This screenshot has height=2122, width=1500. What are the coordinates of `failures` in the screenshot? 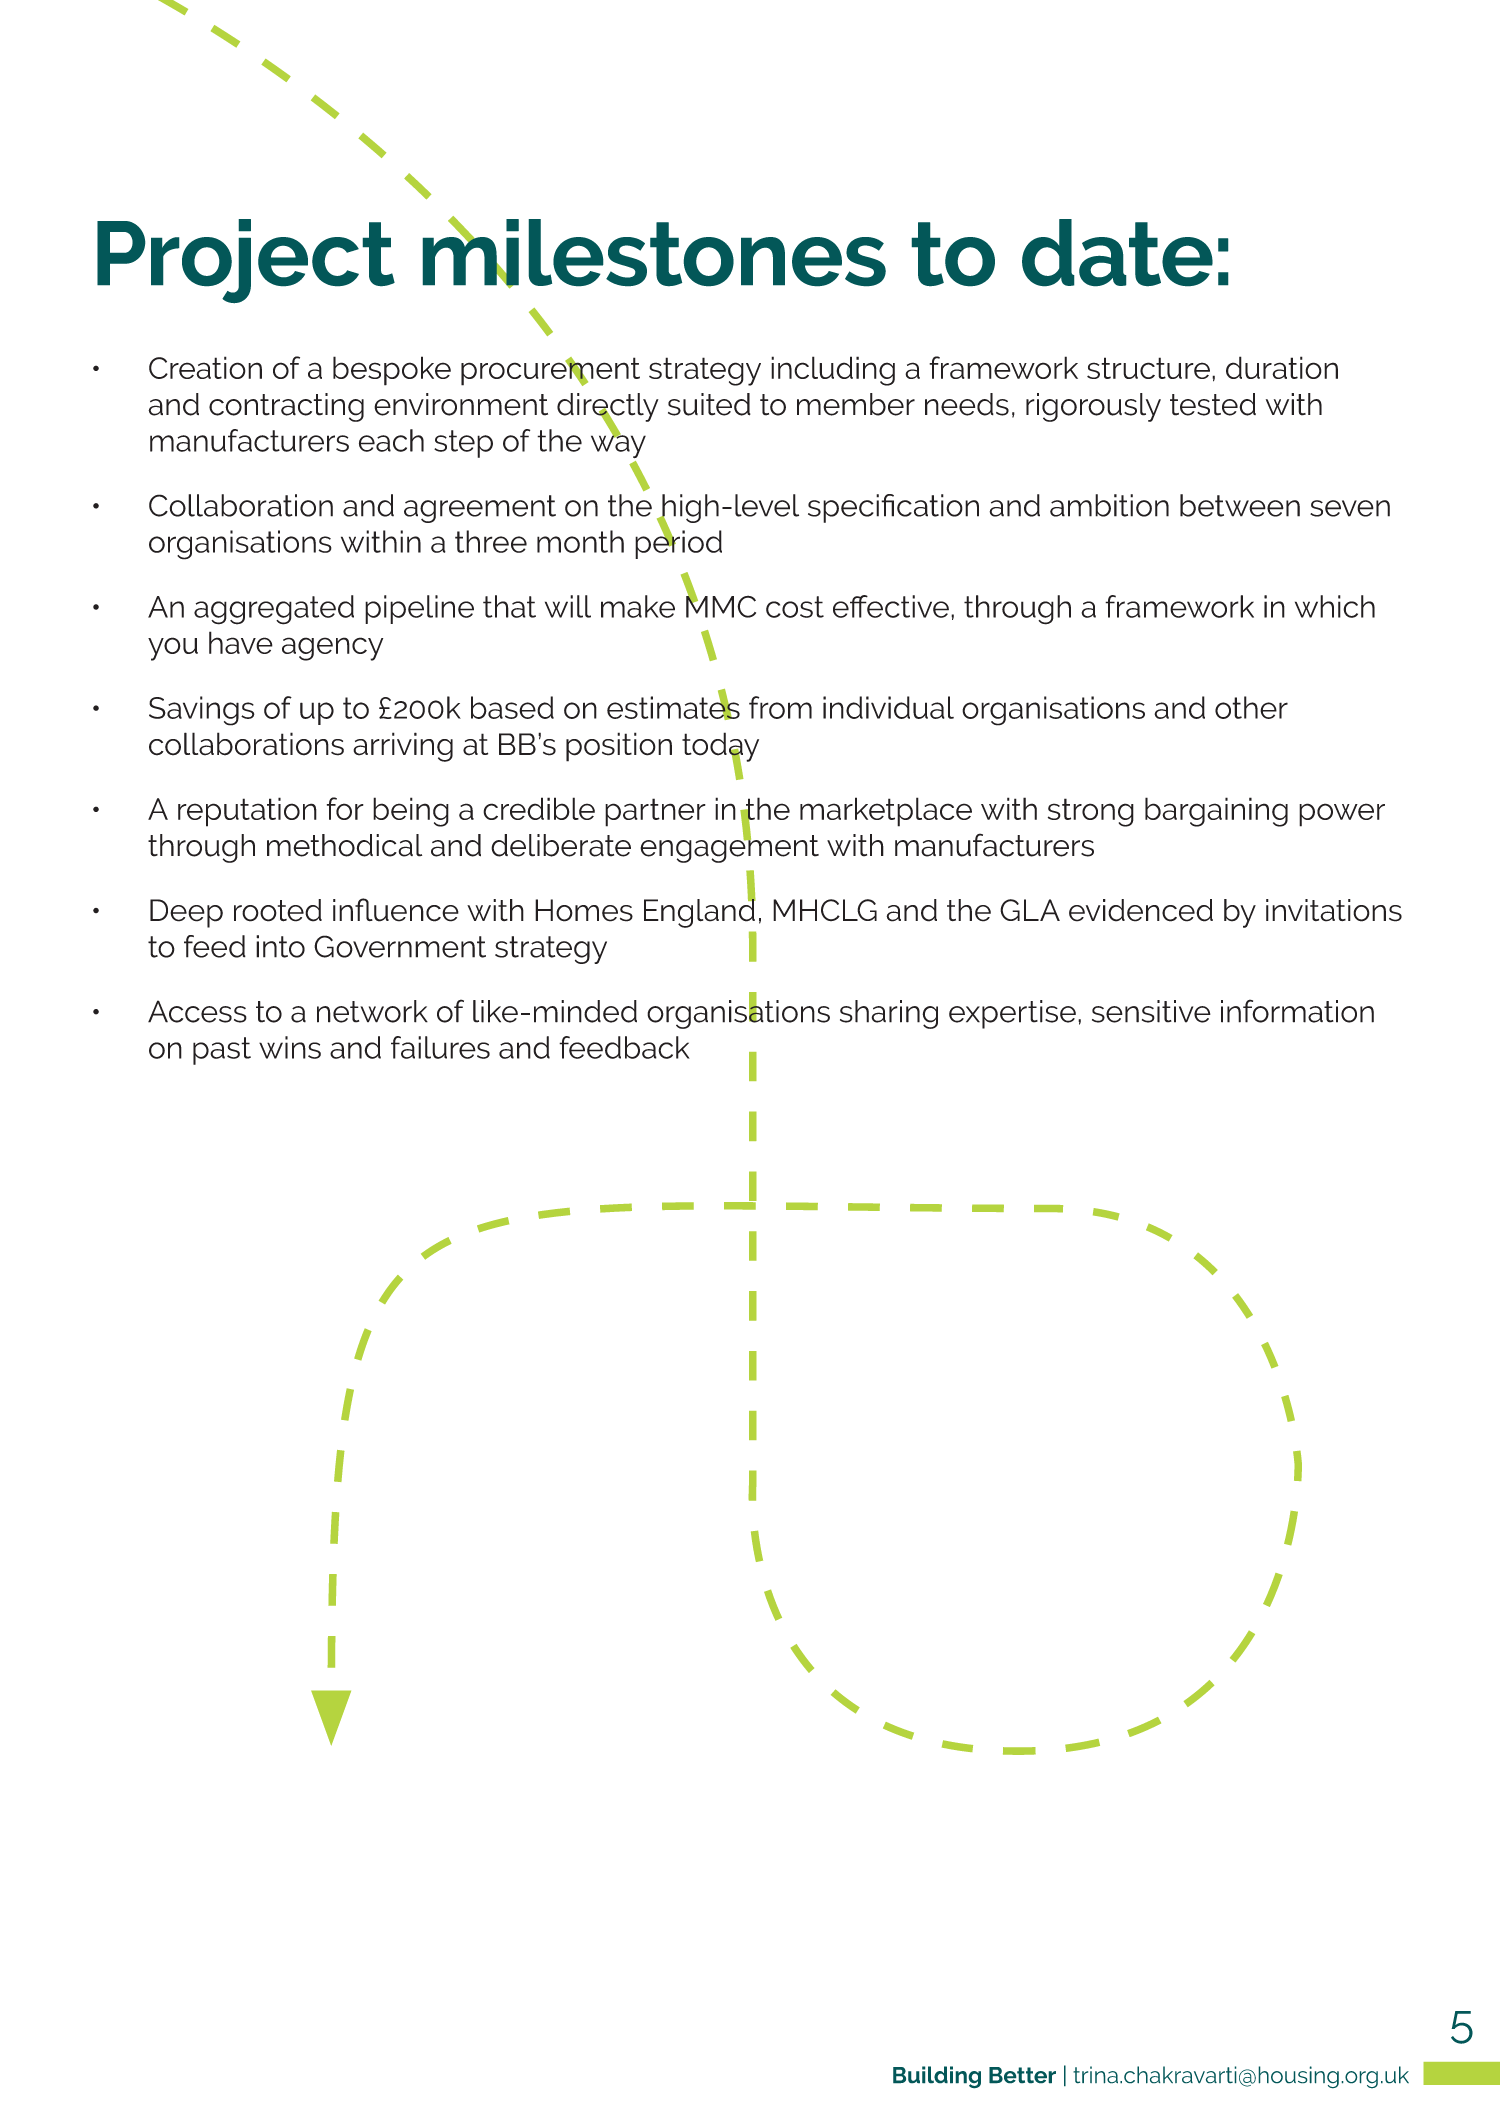 It's located at (440, 1047).
